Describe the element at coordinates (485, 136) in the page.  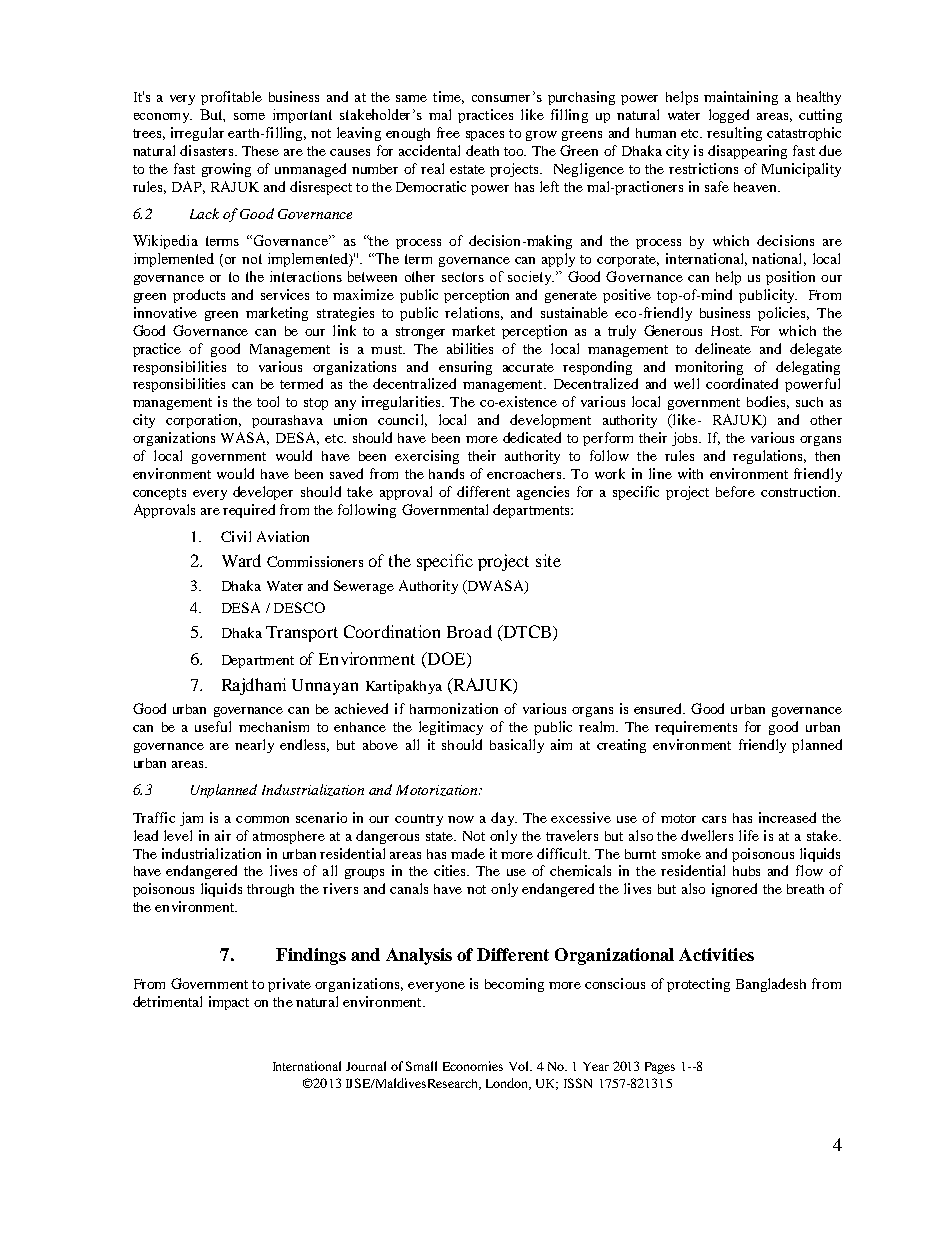
I see `spaces` at that location.
